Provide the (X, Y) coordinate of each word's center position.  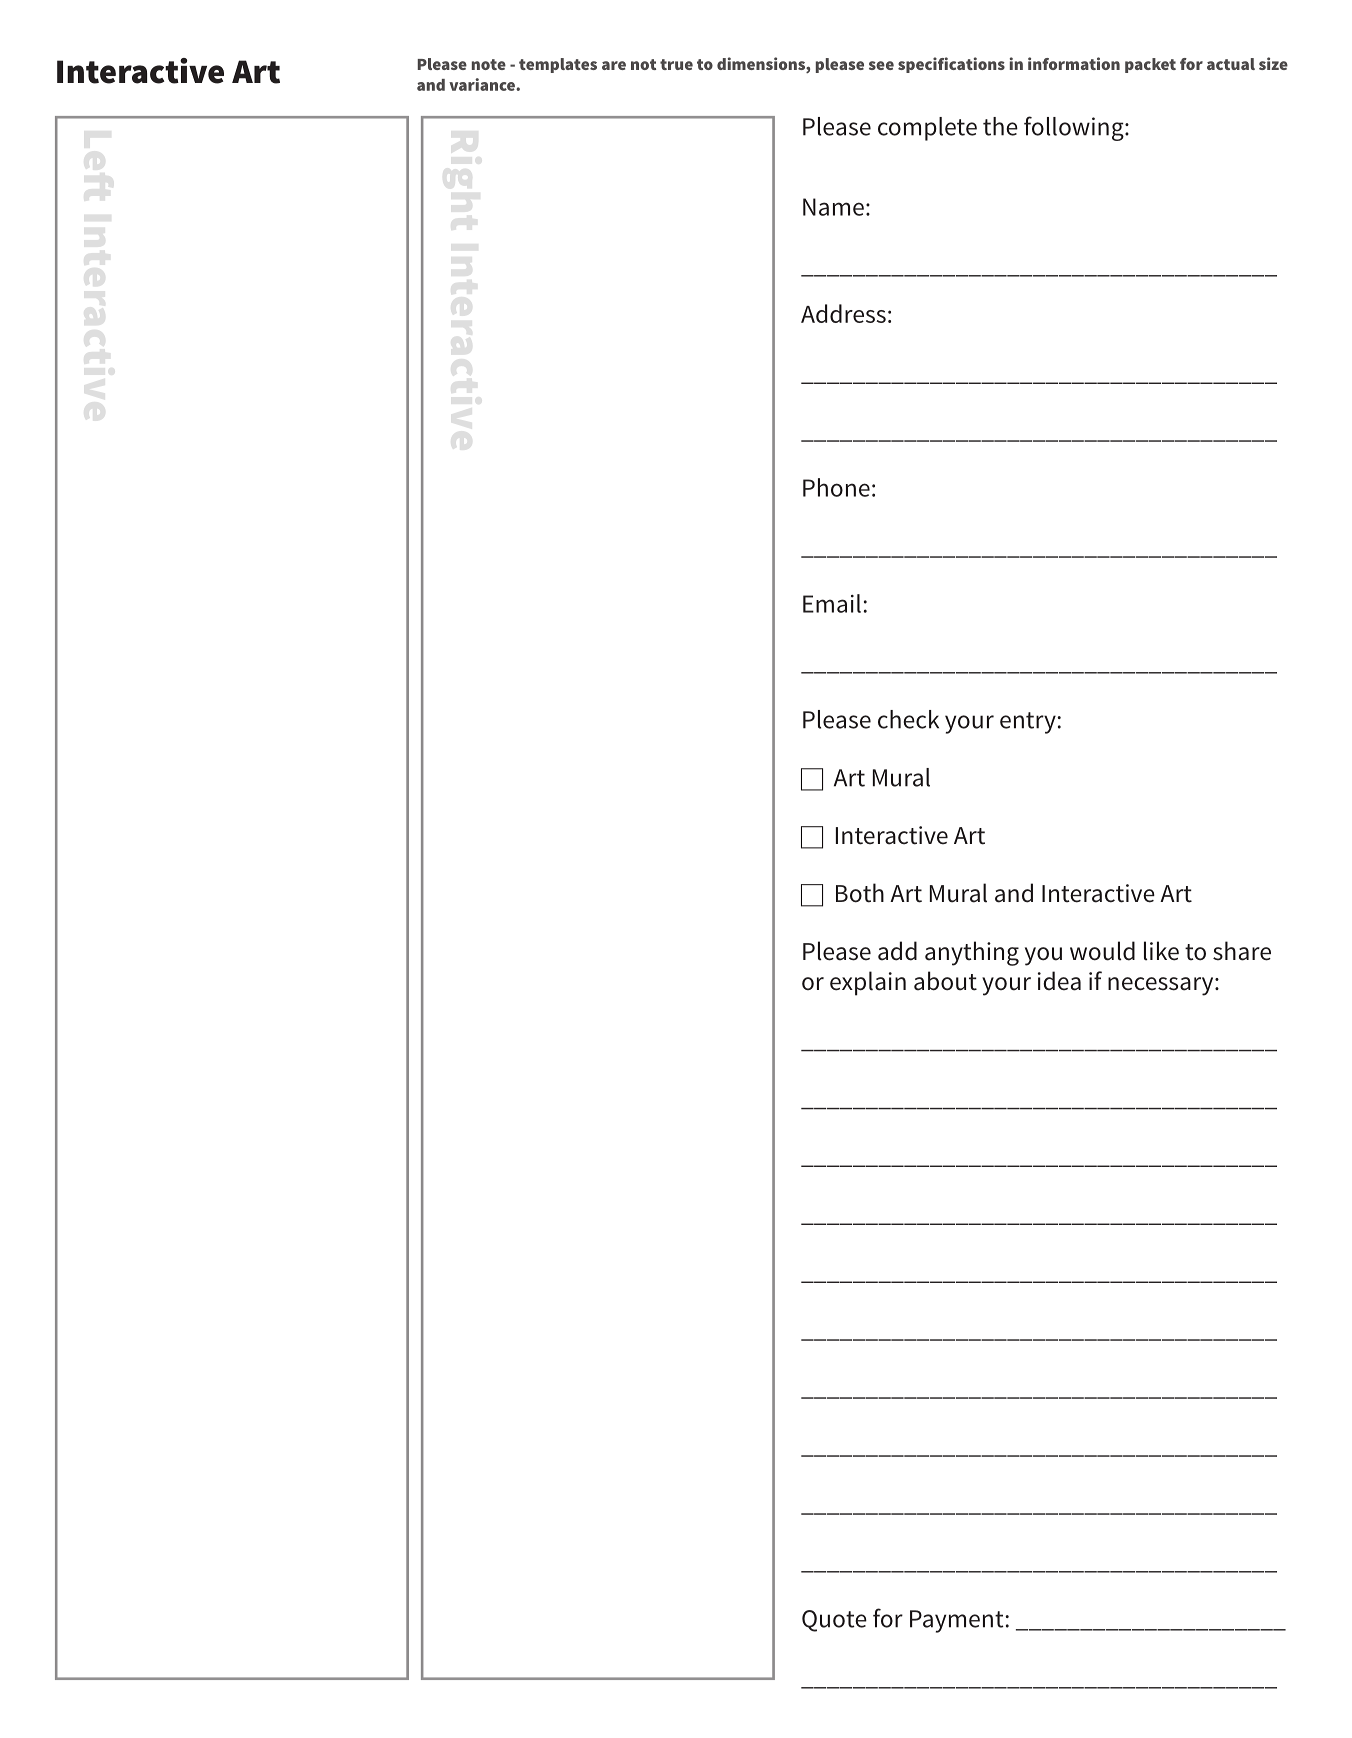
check (908, 719)
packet (1150, 65)
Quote (834, 1621)
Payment (958, 1621)
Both (860, 893)
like (1161, 951)
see (881, 65)
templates (558, 65)
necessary (1162, 986)
